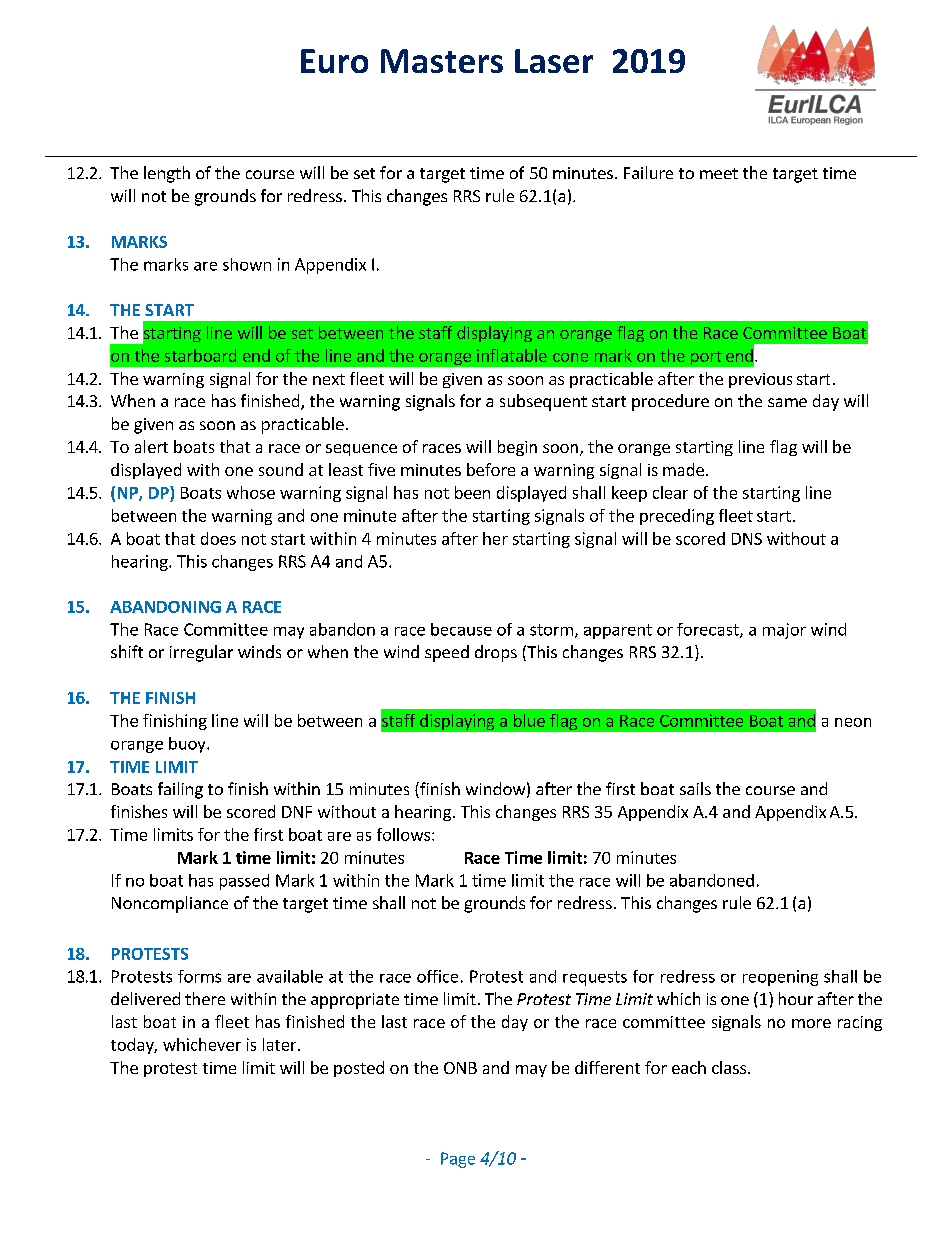 The height and width of the screenshot is (1233, 952). I want to click on Page, so click(458, 1160).
